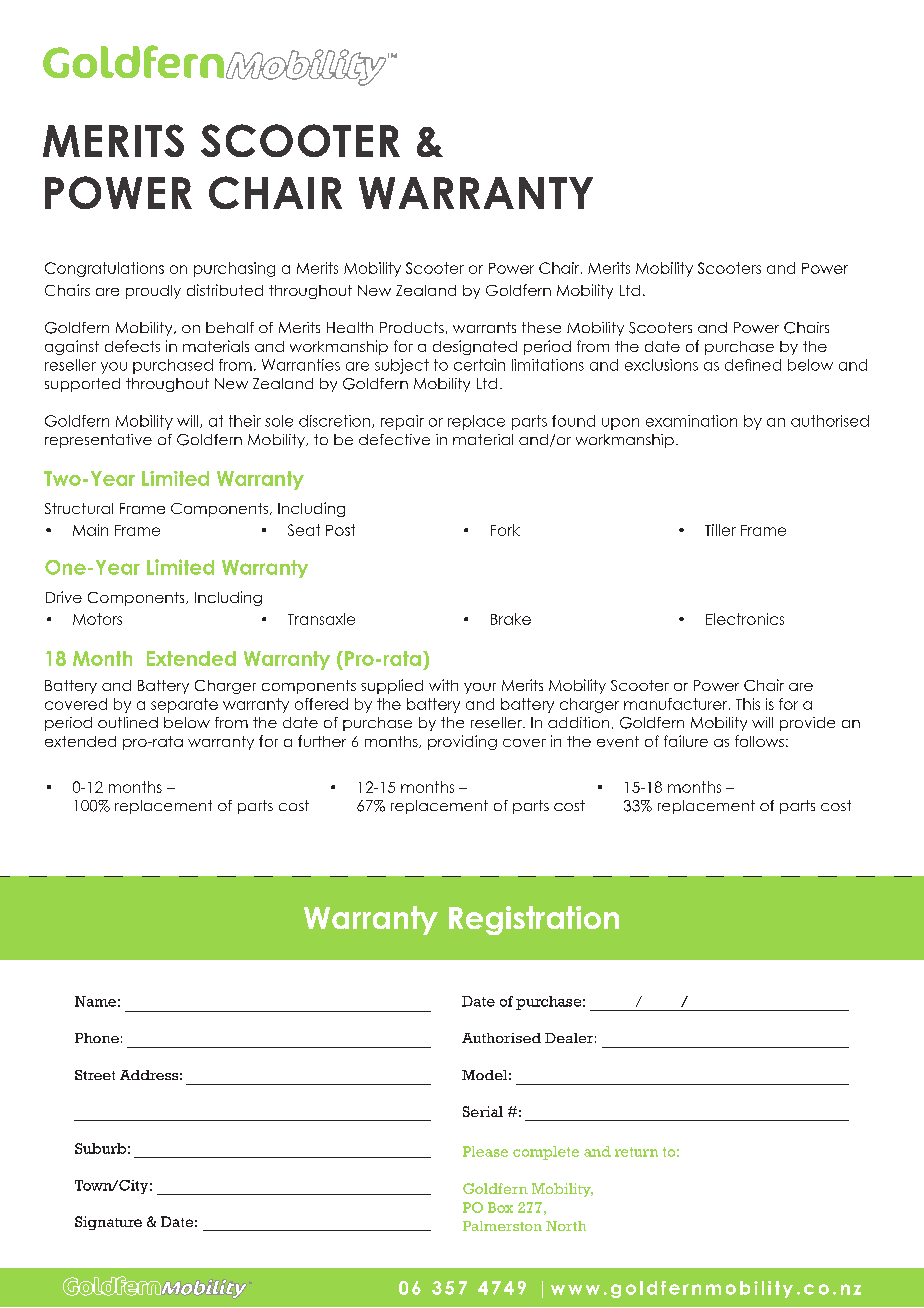 The height and width of the image is (1308, 924). I want to click on Motors, so click(97, 619).
